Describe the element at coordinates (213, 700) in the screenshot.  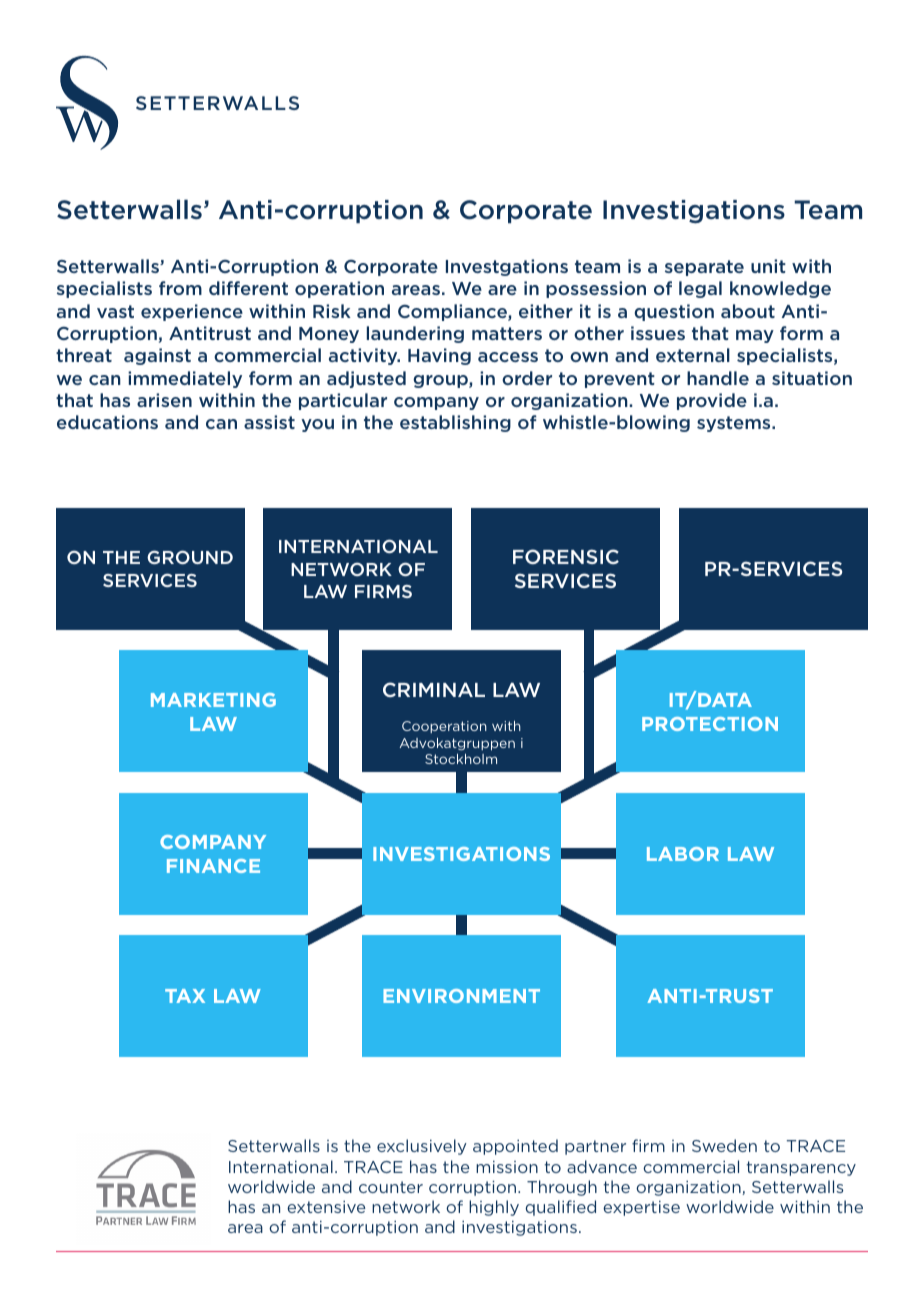
I see `MARKETING` at that location.
